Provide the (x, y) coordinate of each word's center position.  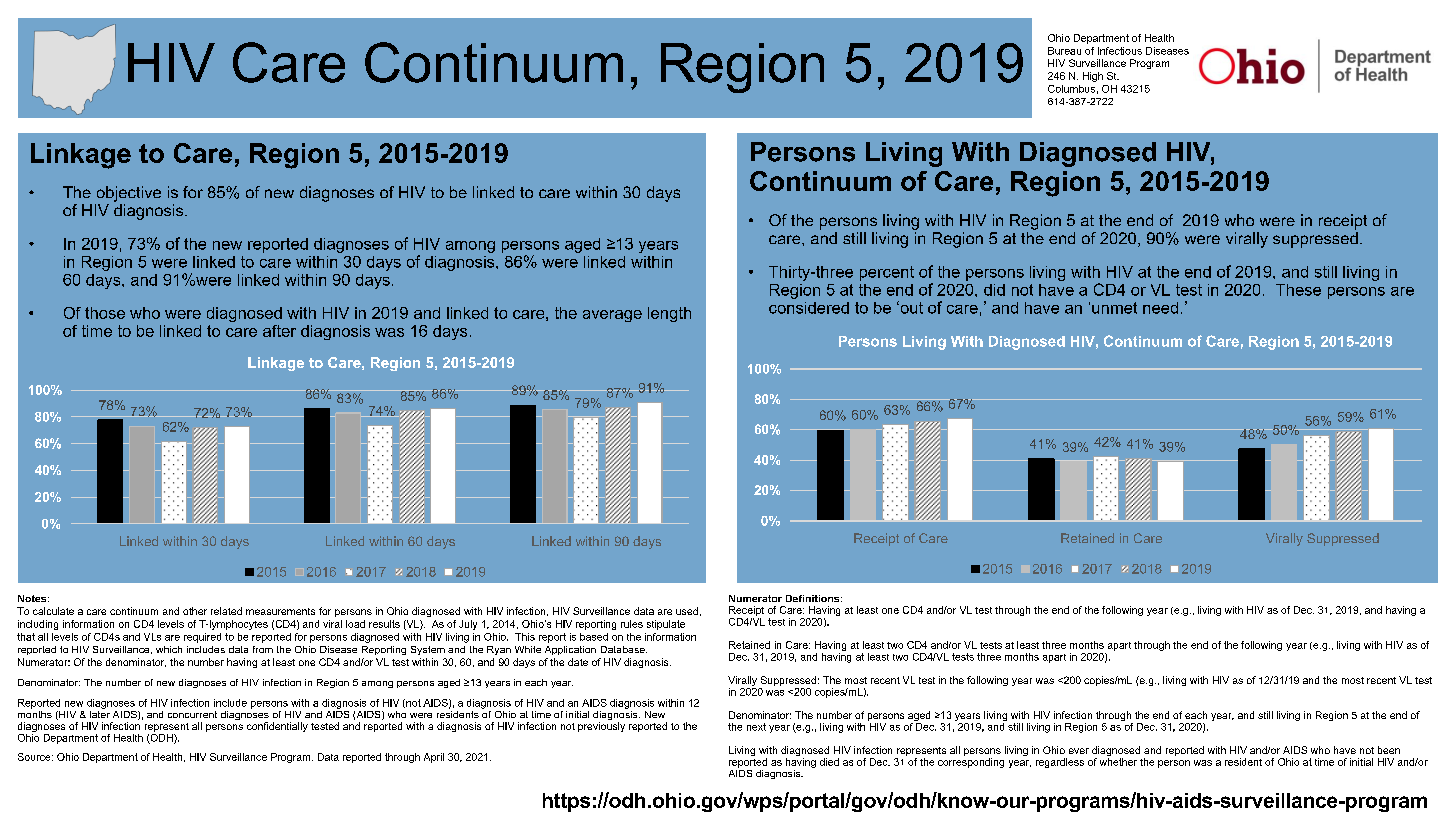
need (1160, 308)
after (279, 331)
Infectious (1120, 51)
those (105, 313)
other (195, 611)
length (669, 314)
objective (129, 194)
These (1298, 290)
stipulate (666, 625)
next (756, 727)
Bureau (1064, 51)
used (687, 611)
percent (887, 273)
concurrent (192, 714)
